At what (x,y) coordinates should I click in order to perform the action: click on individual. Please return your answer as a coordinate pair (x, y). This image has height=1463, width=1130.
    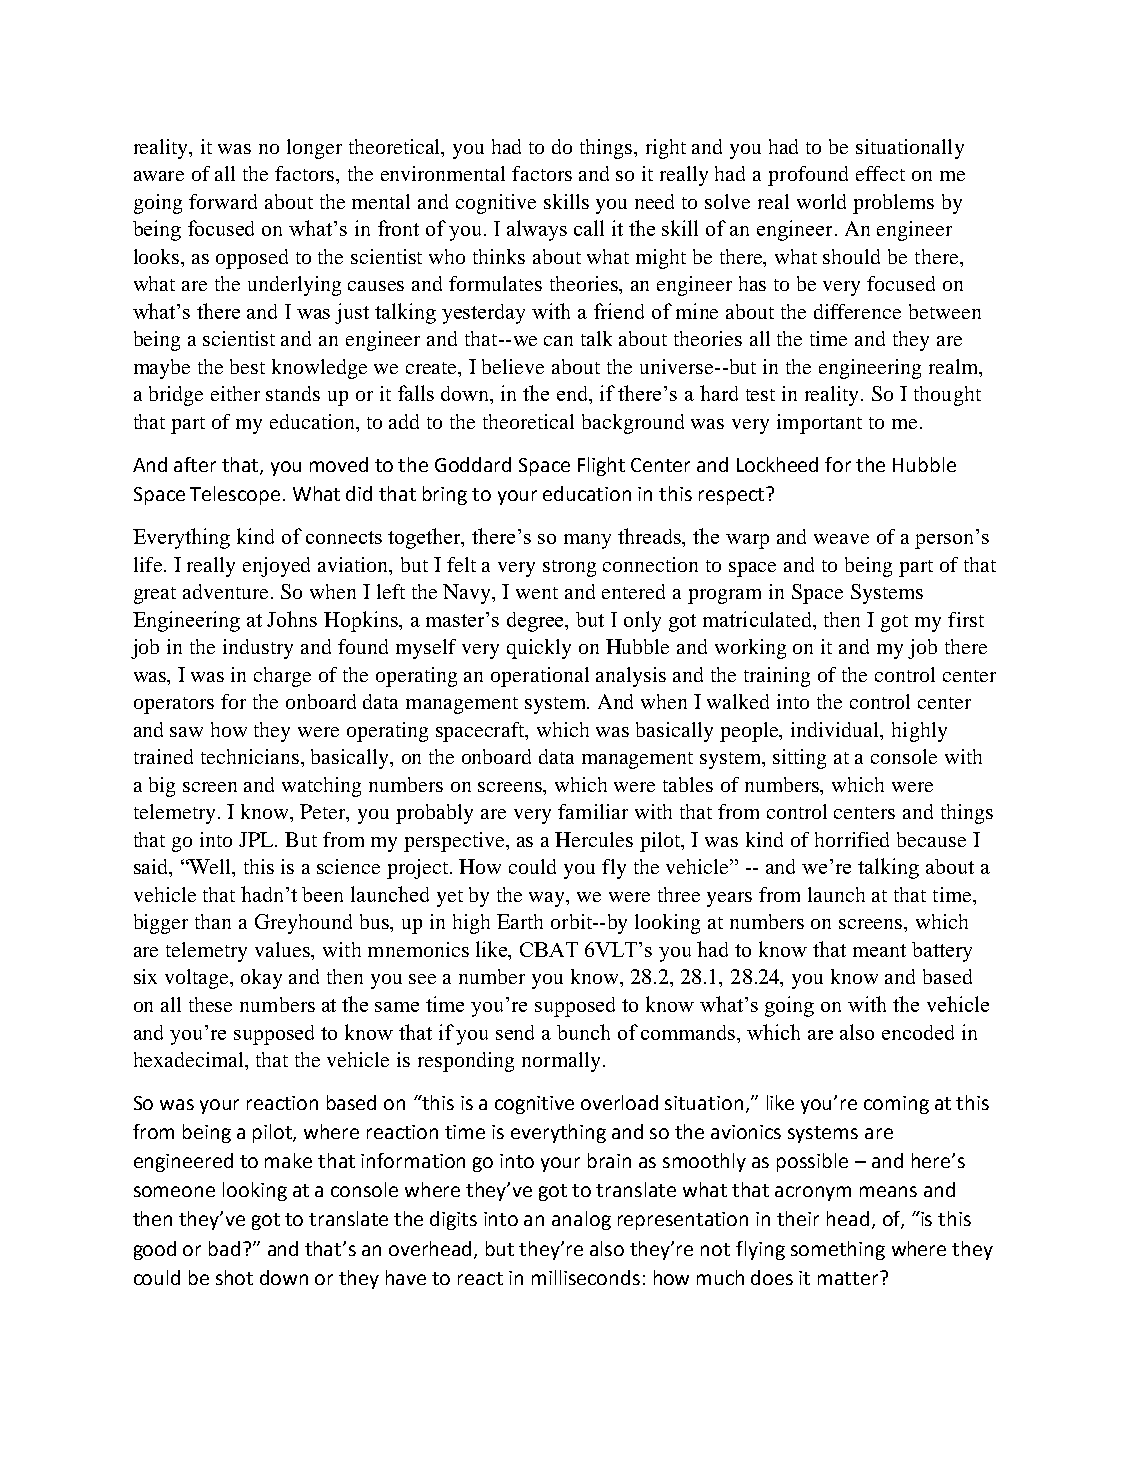
    Looking at the image, I should click on (836, 731).
